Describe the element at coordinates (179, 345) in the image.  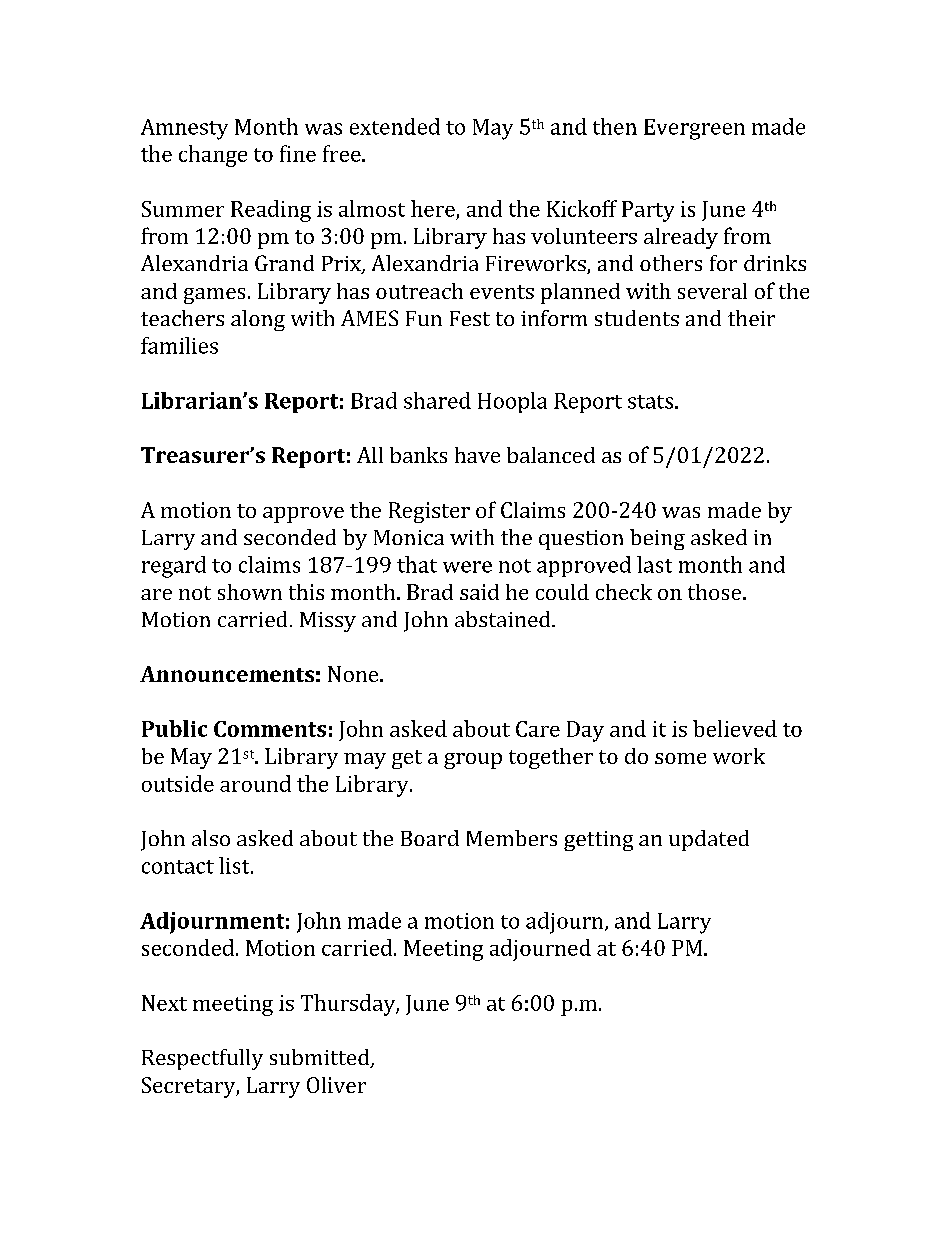
I see `families` at that location.
